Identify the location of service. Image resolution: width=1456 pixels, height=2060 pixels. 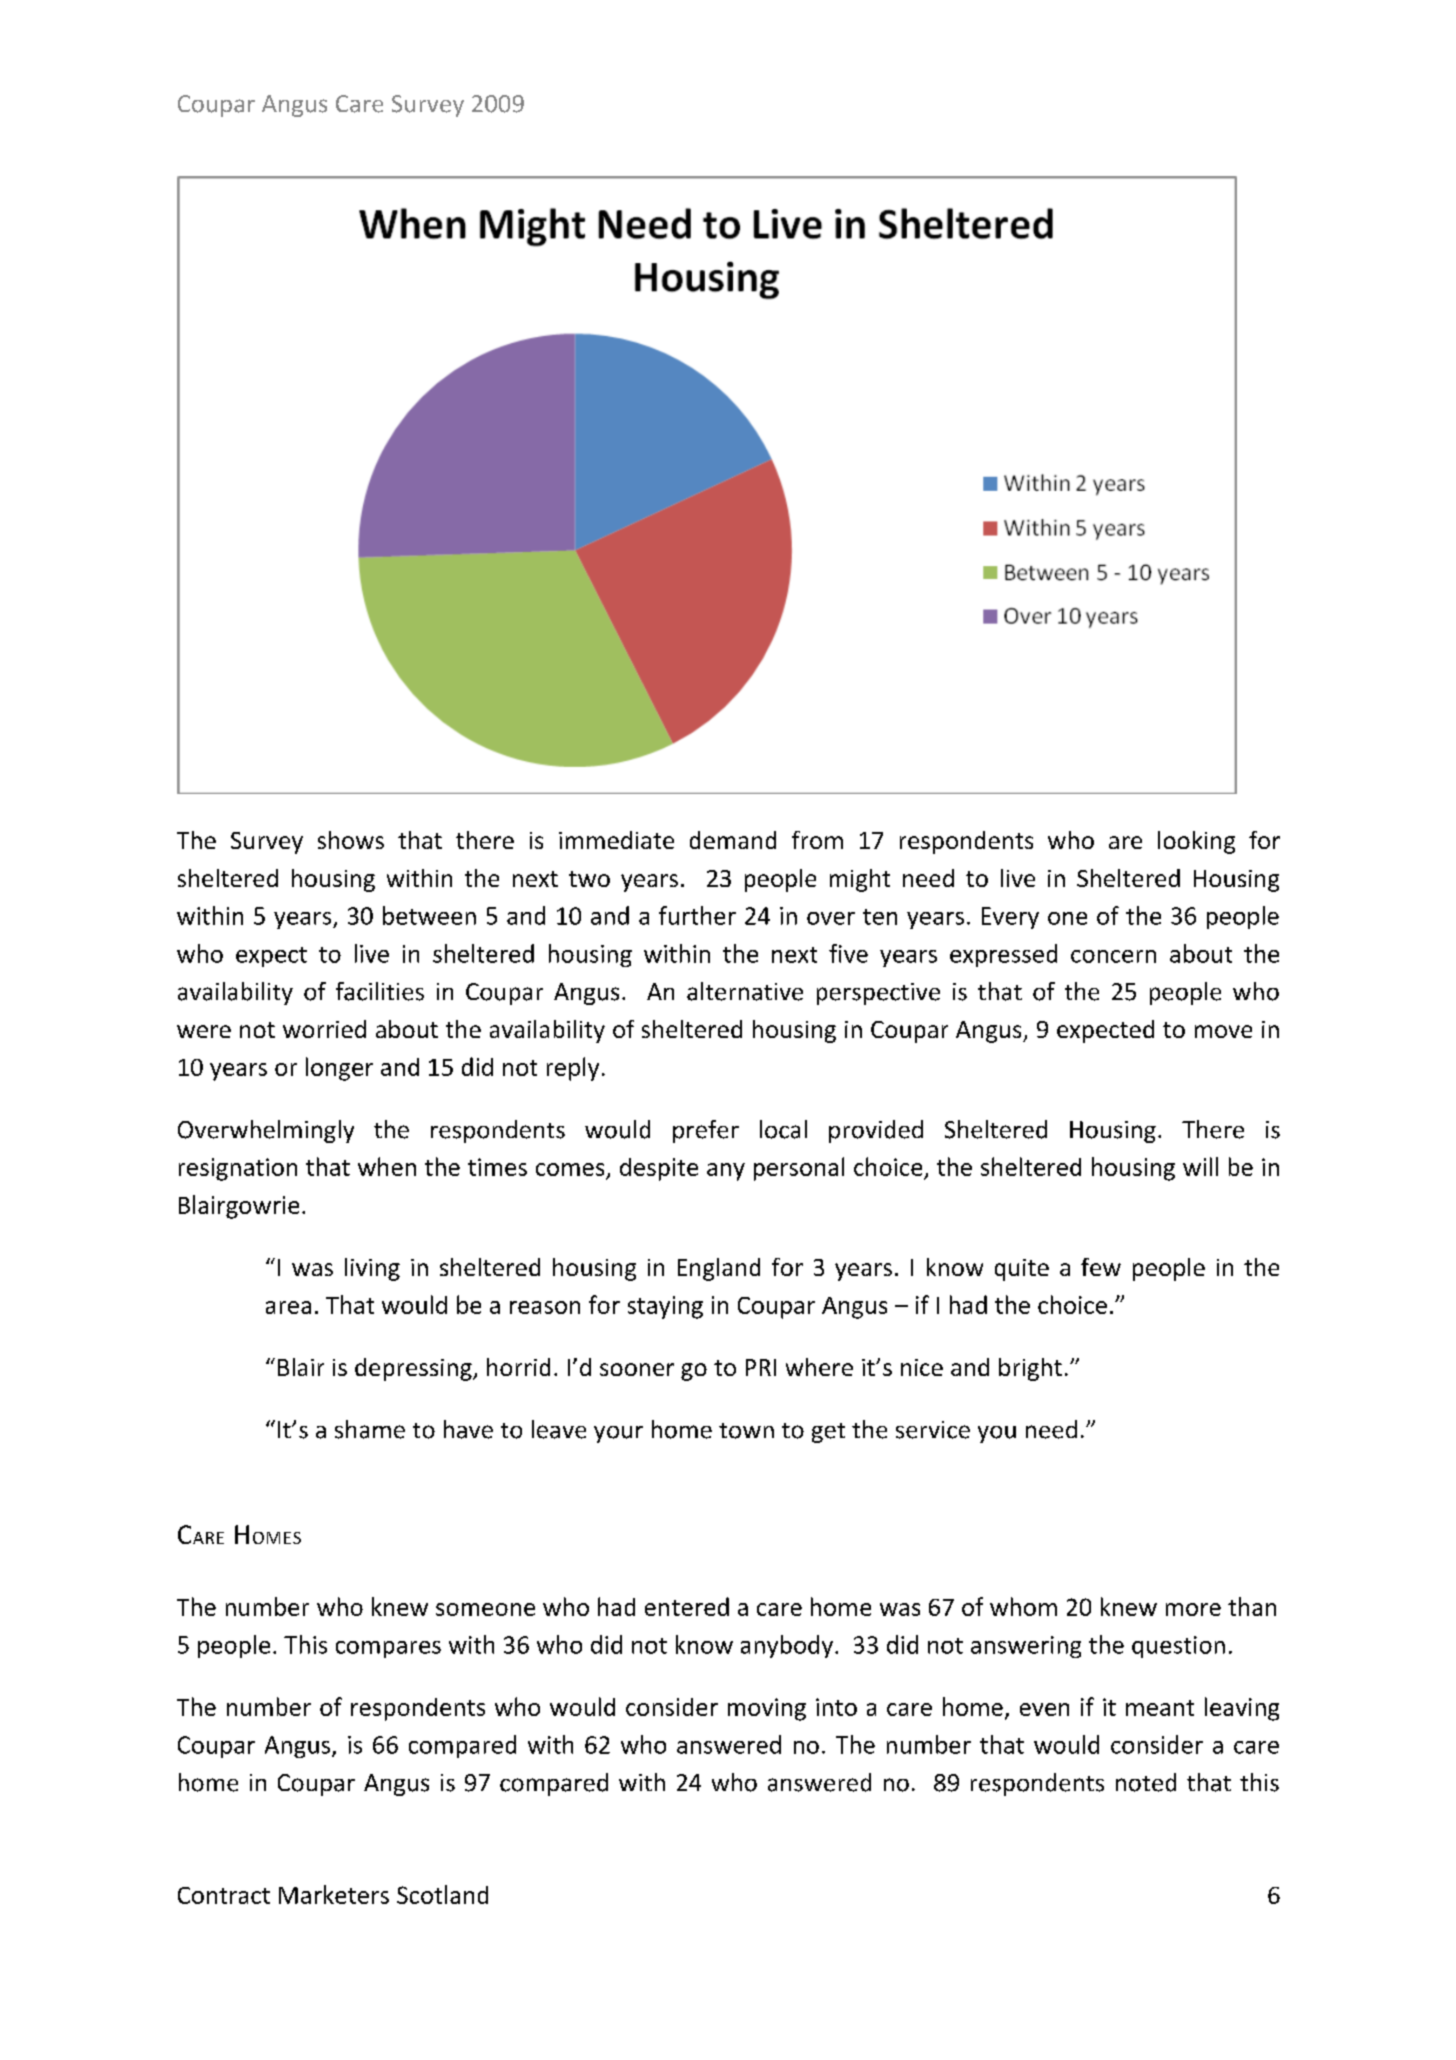
(933, 1430).
